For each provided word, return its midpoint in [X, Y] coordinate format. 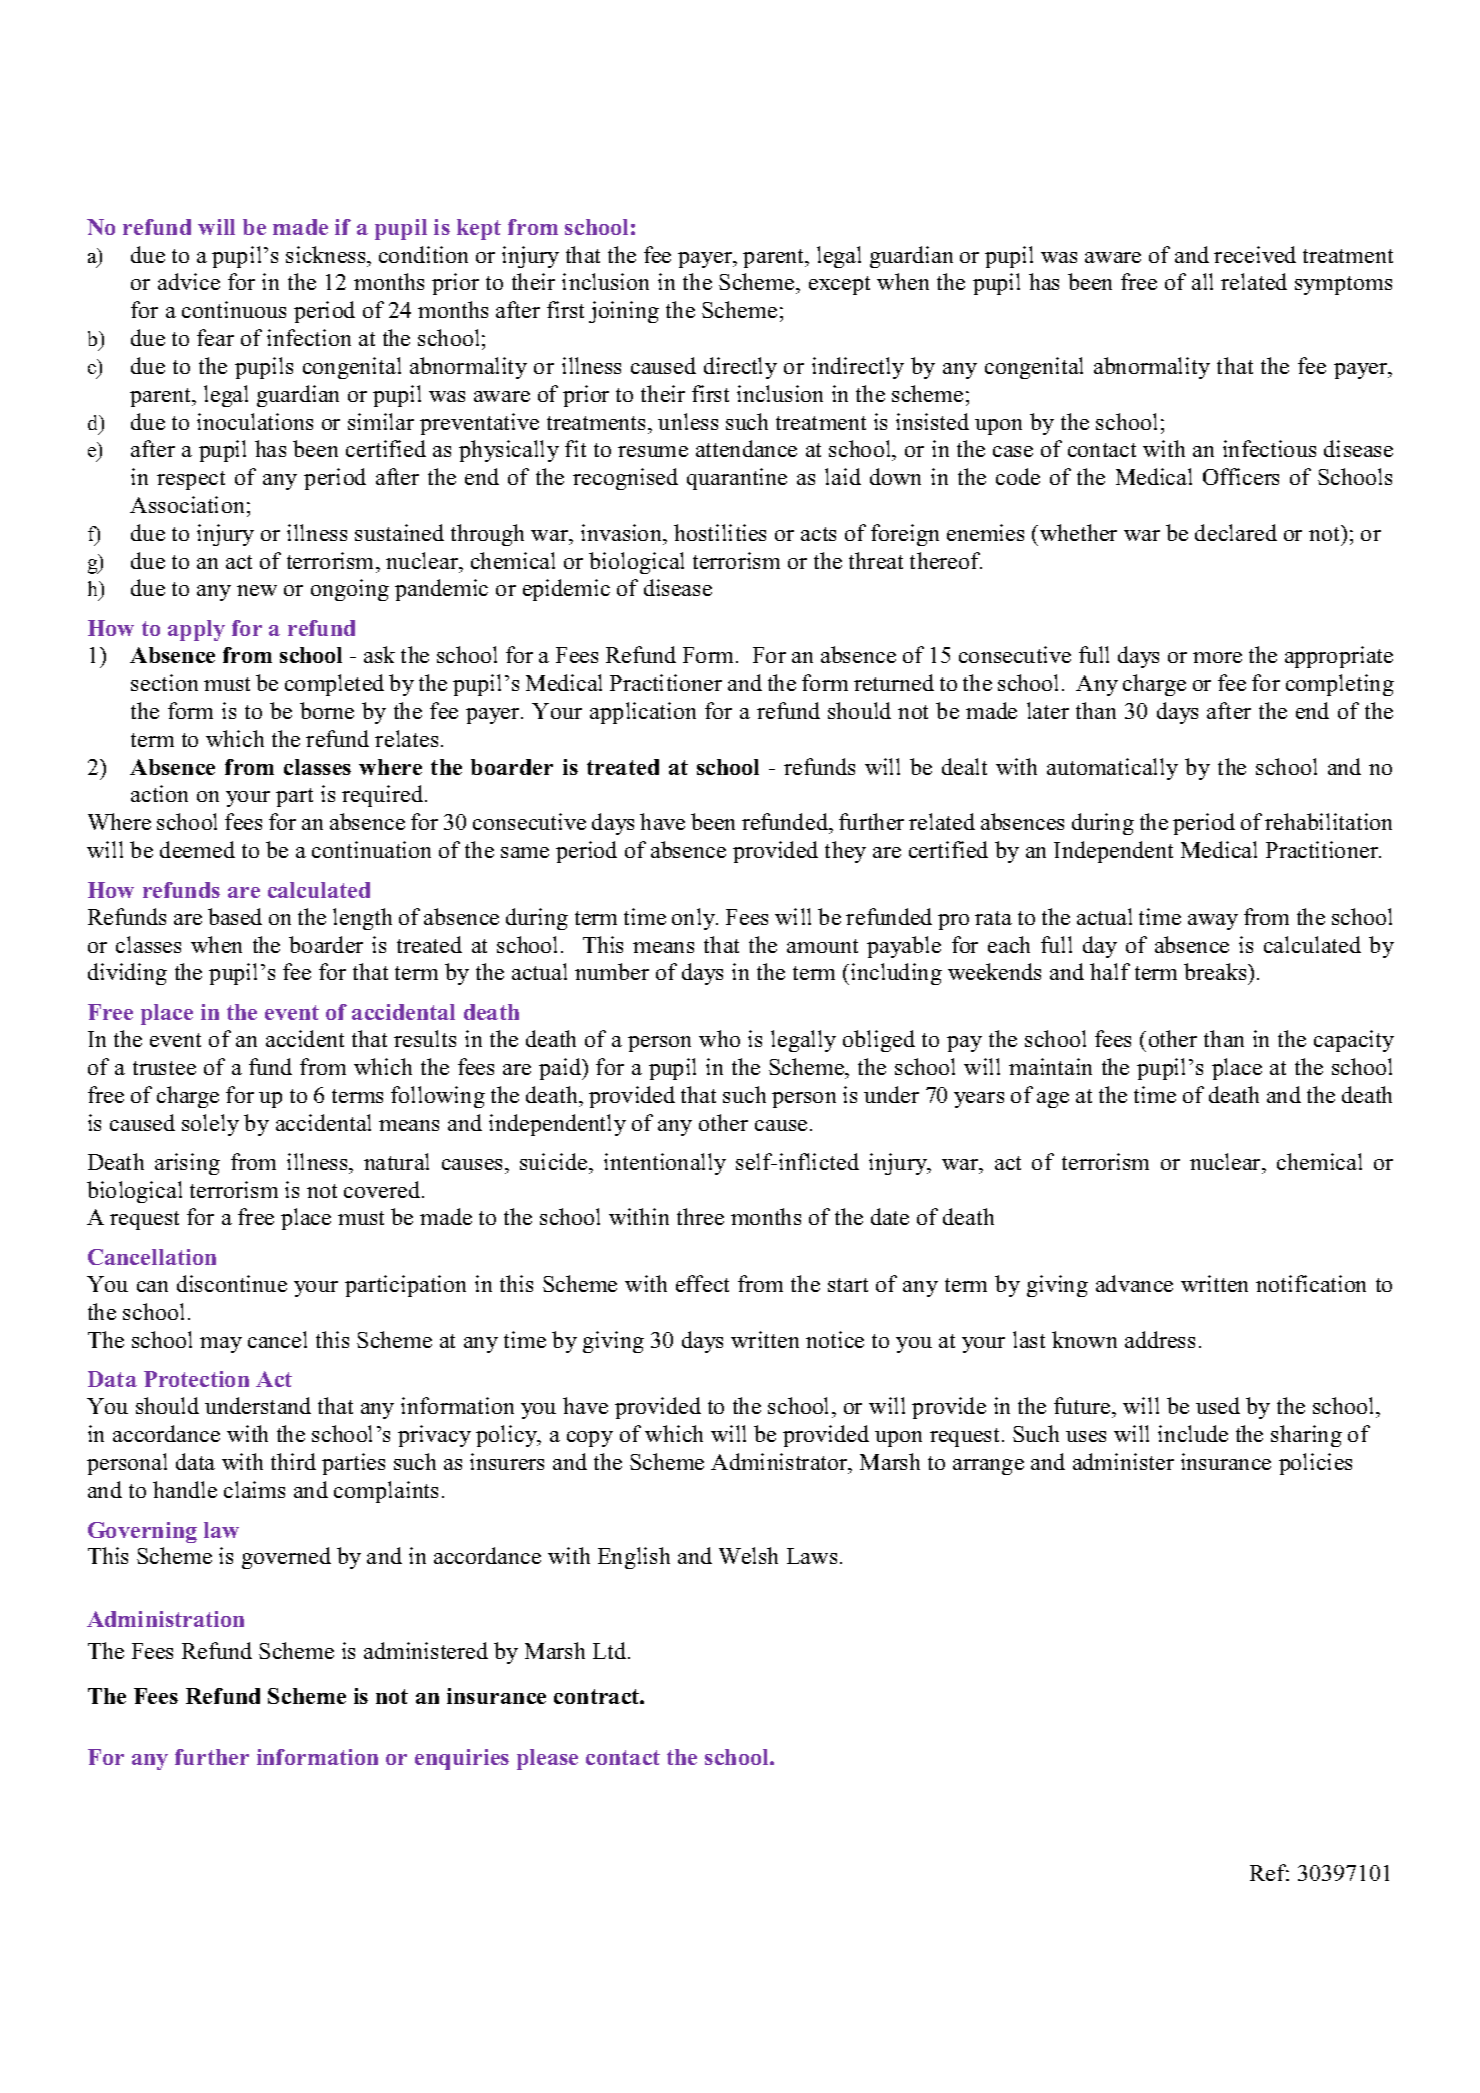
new [257, 590]
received [1255, 254]
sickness [327, 254]
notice [835, 1339]
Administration [165, 1619]
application [643, 713]
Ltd [611, 1650]
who [719, 1038]
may [221, 1345]
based [235, 916]
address [1160, 1339]
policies [1315, 1464]
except [839, 285]
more [1217, 657]
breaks [1216, 971]
